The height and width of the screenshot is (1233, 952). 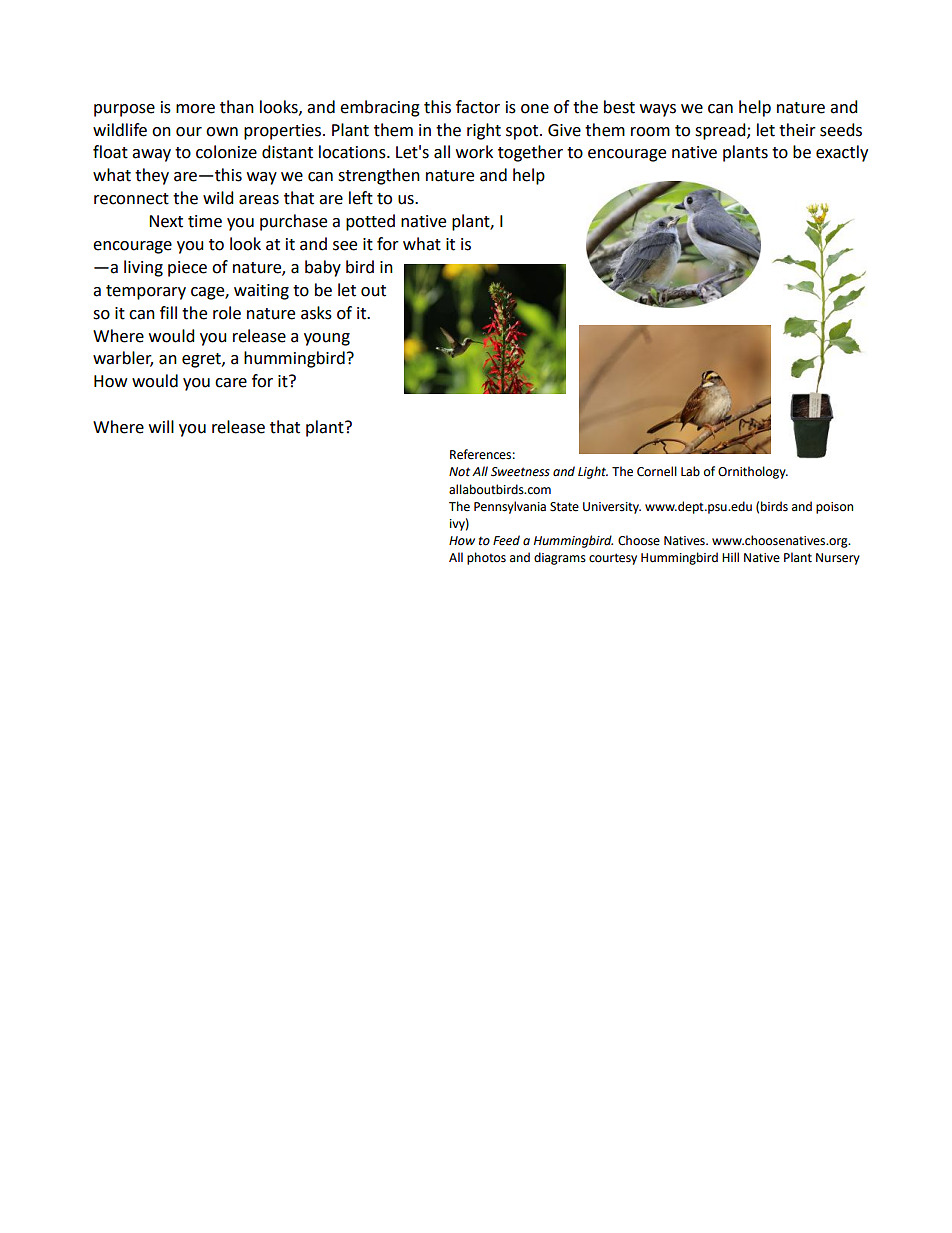 I want to click on role, so click(x=227, y=313).
